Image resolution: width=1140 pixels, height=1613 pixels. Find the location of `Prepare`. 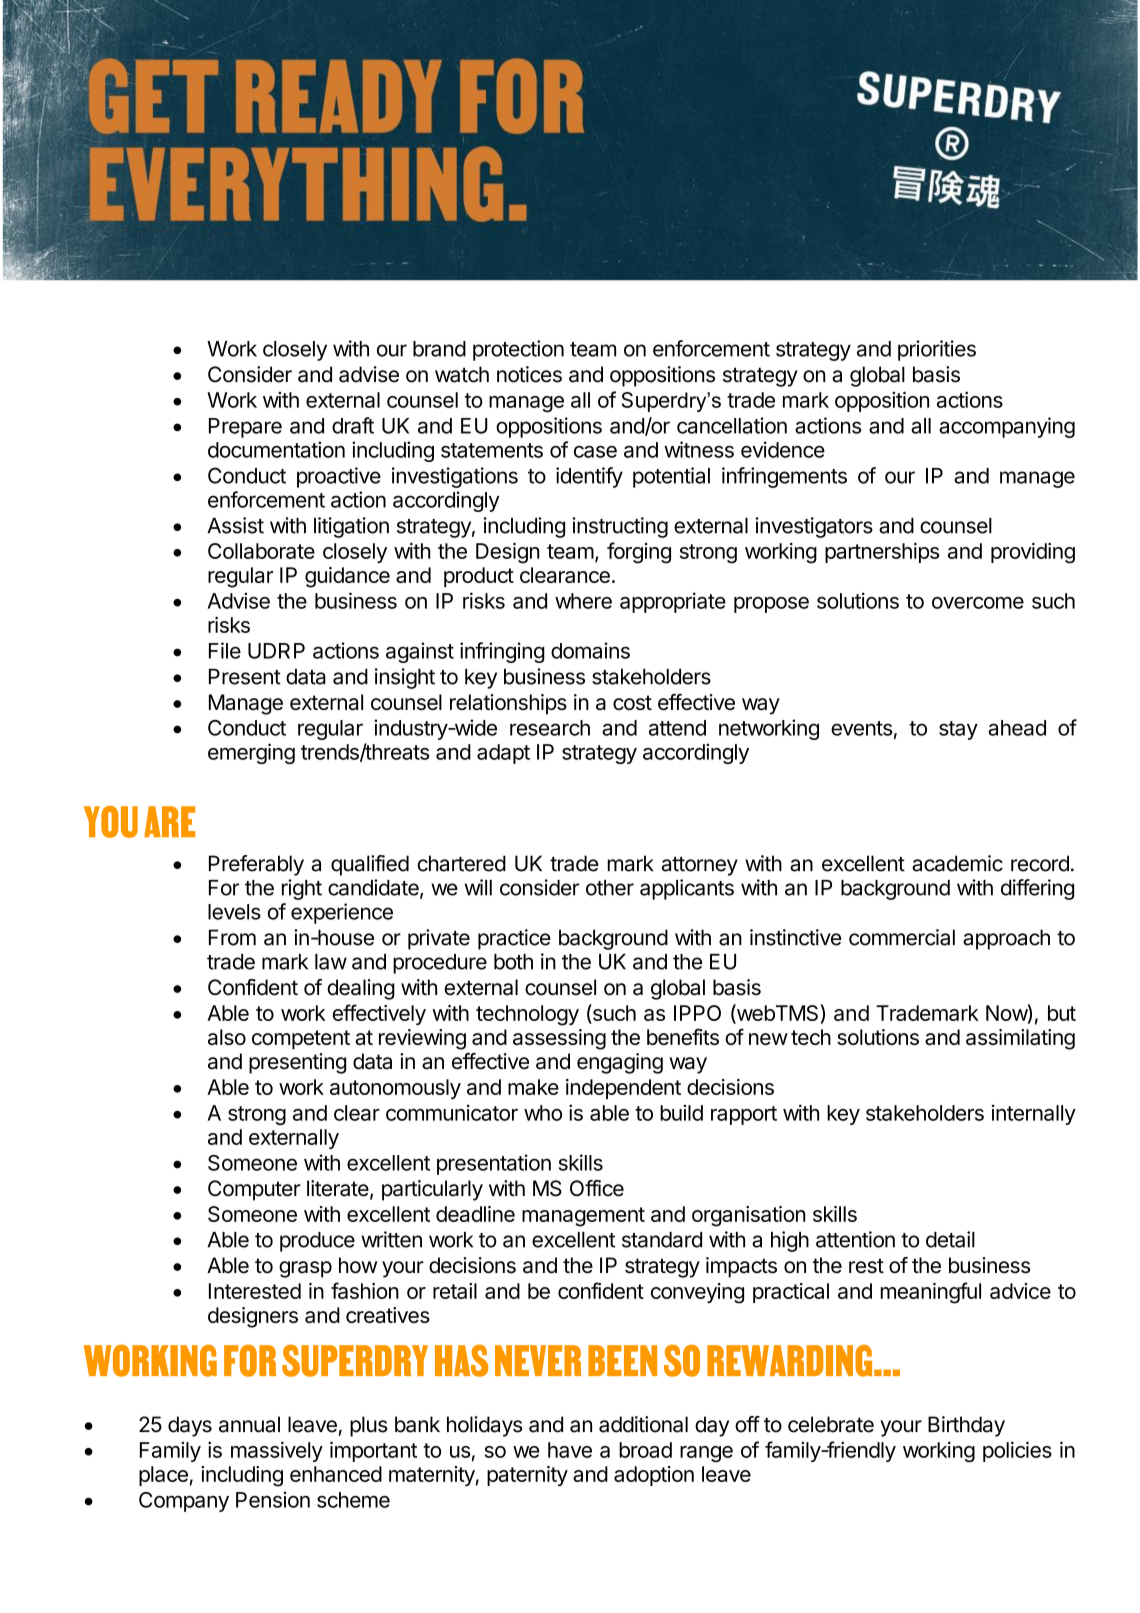

Prepare is located at coordinates (245, 428).
